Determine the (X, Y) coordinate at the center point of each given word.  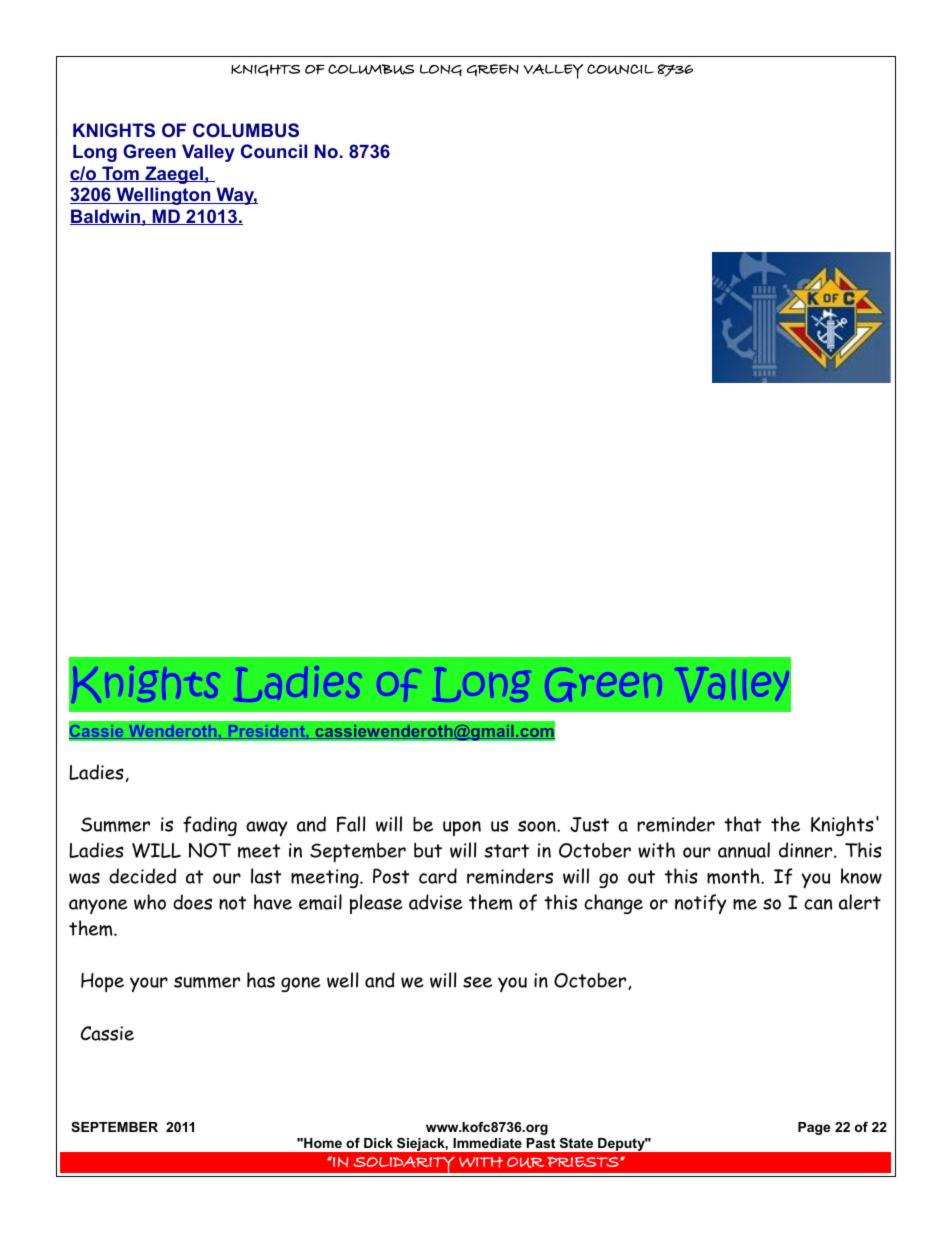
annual (744, 850)
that (742, 824)
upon (462, 828)
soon (538, 826)
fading (210, 826)
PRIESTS (584, 1162)
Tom (120, 174)
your (149, 984)
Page (814, 1128)
